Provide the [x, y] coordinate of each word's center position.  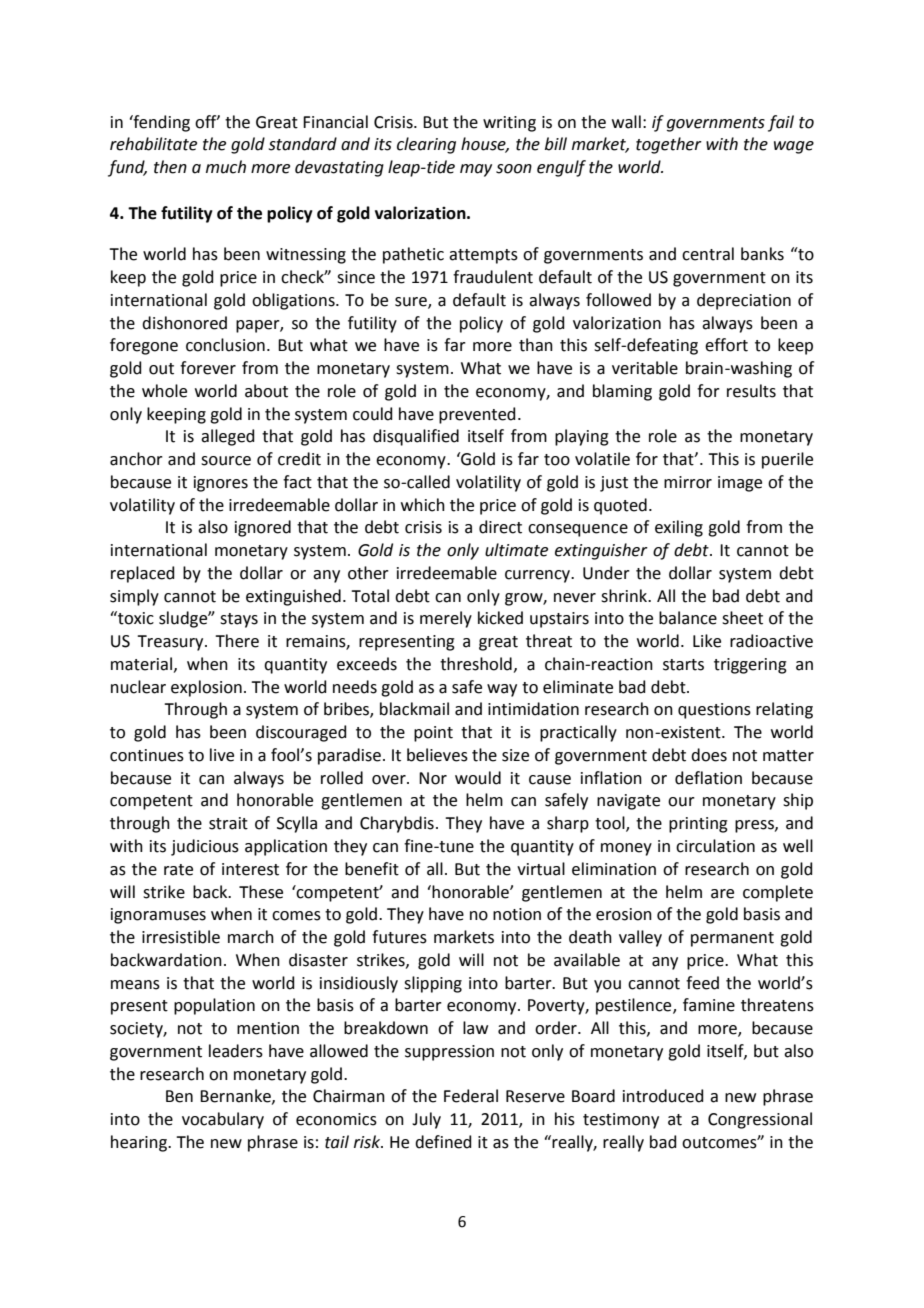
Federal [471, 1096]
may [476, 170]
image [740, 484]
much [226, 167]
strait [228, 823]
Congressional [760, 1120]
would [478, 778]
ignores [221, 484]
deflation [708, 778]
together [669, 145]
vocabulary [223, 1120]
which [423, 505]
